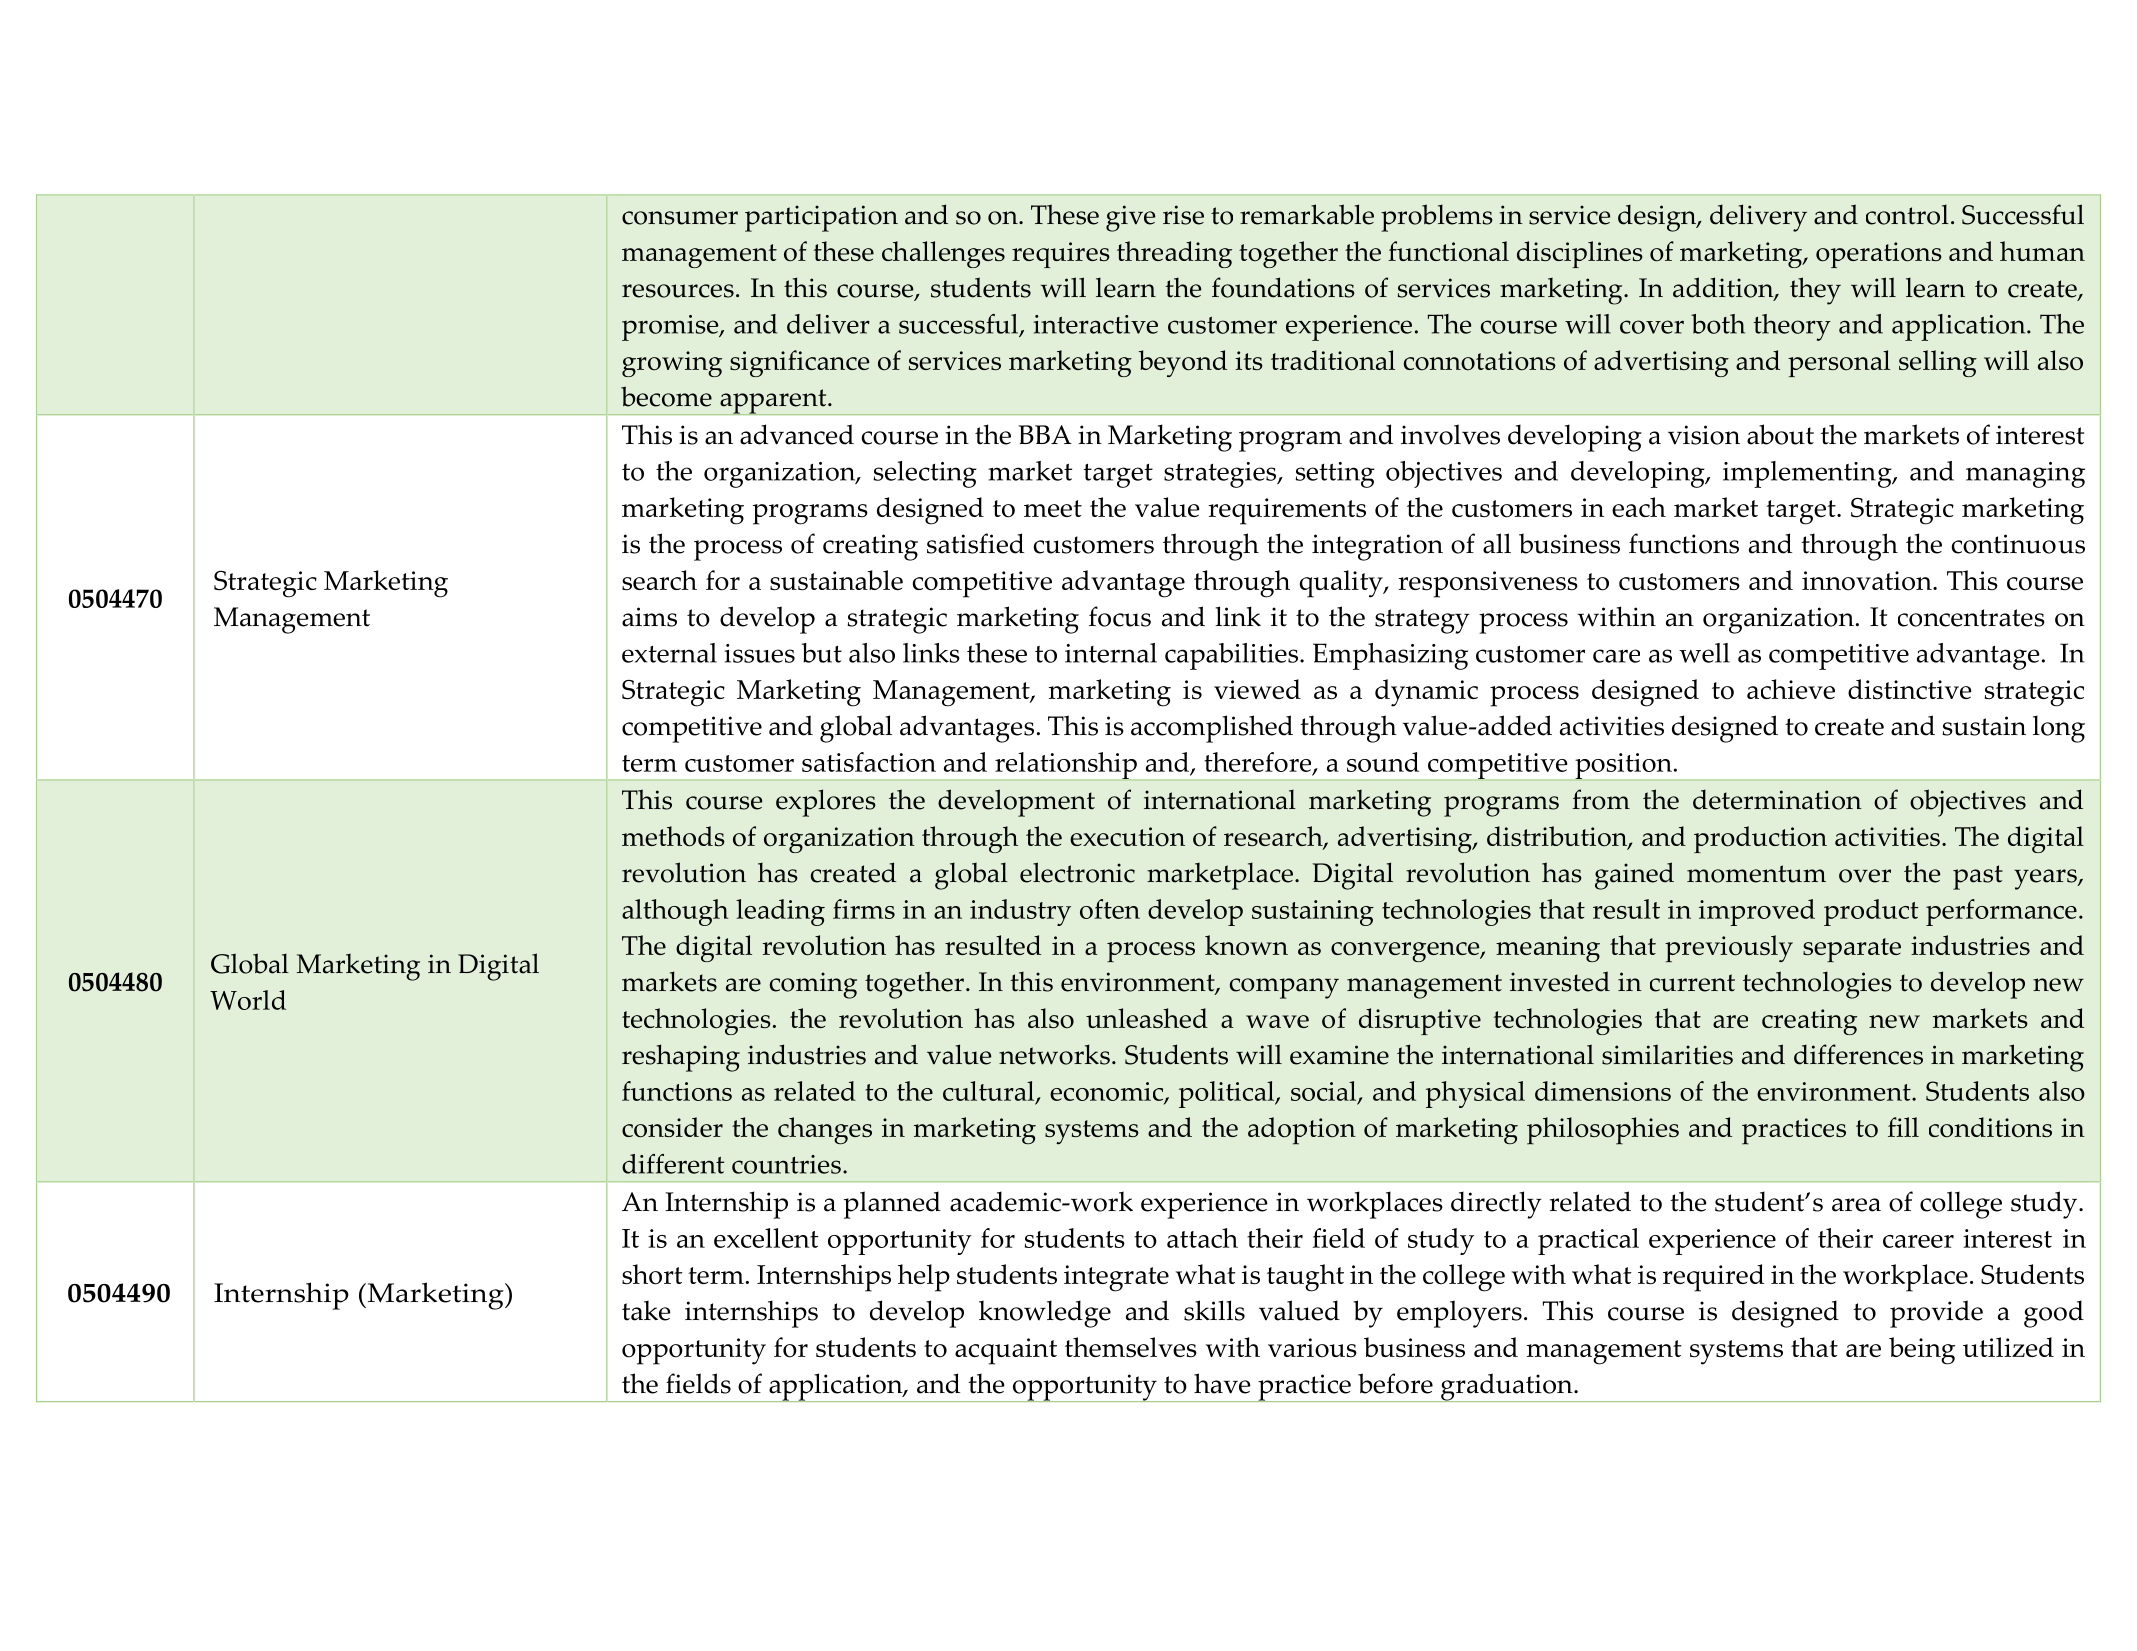  I want to click on focus, so click(1120, 616).
